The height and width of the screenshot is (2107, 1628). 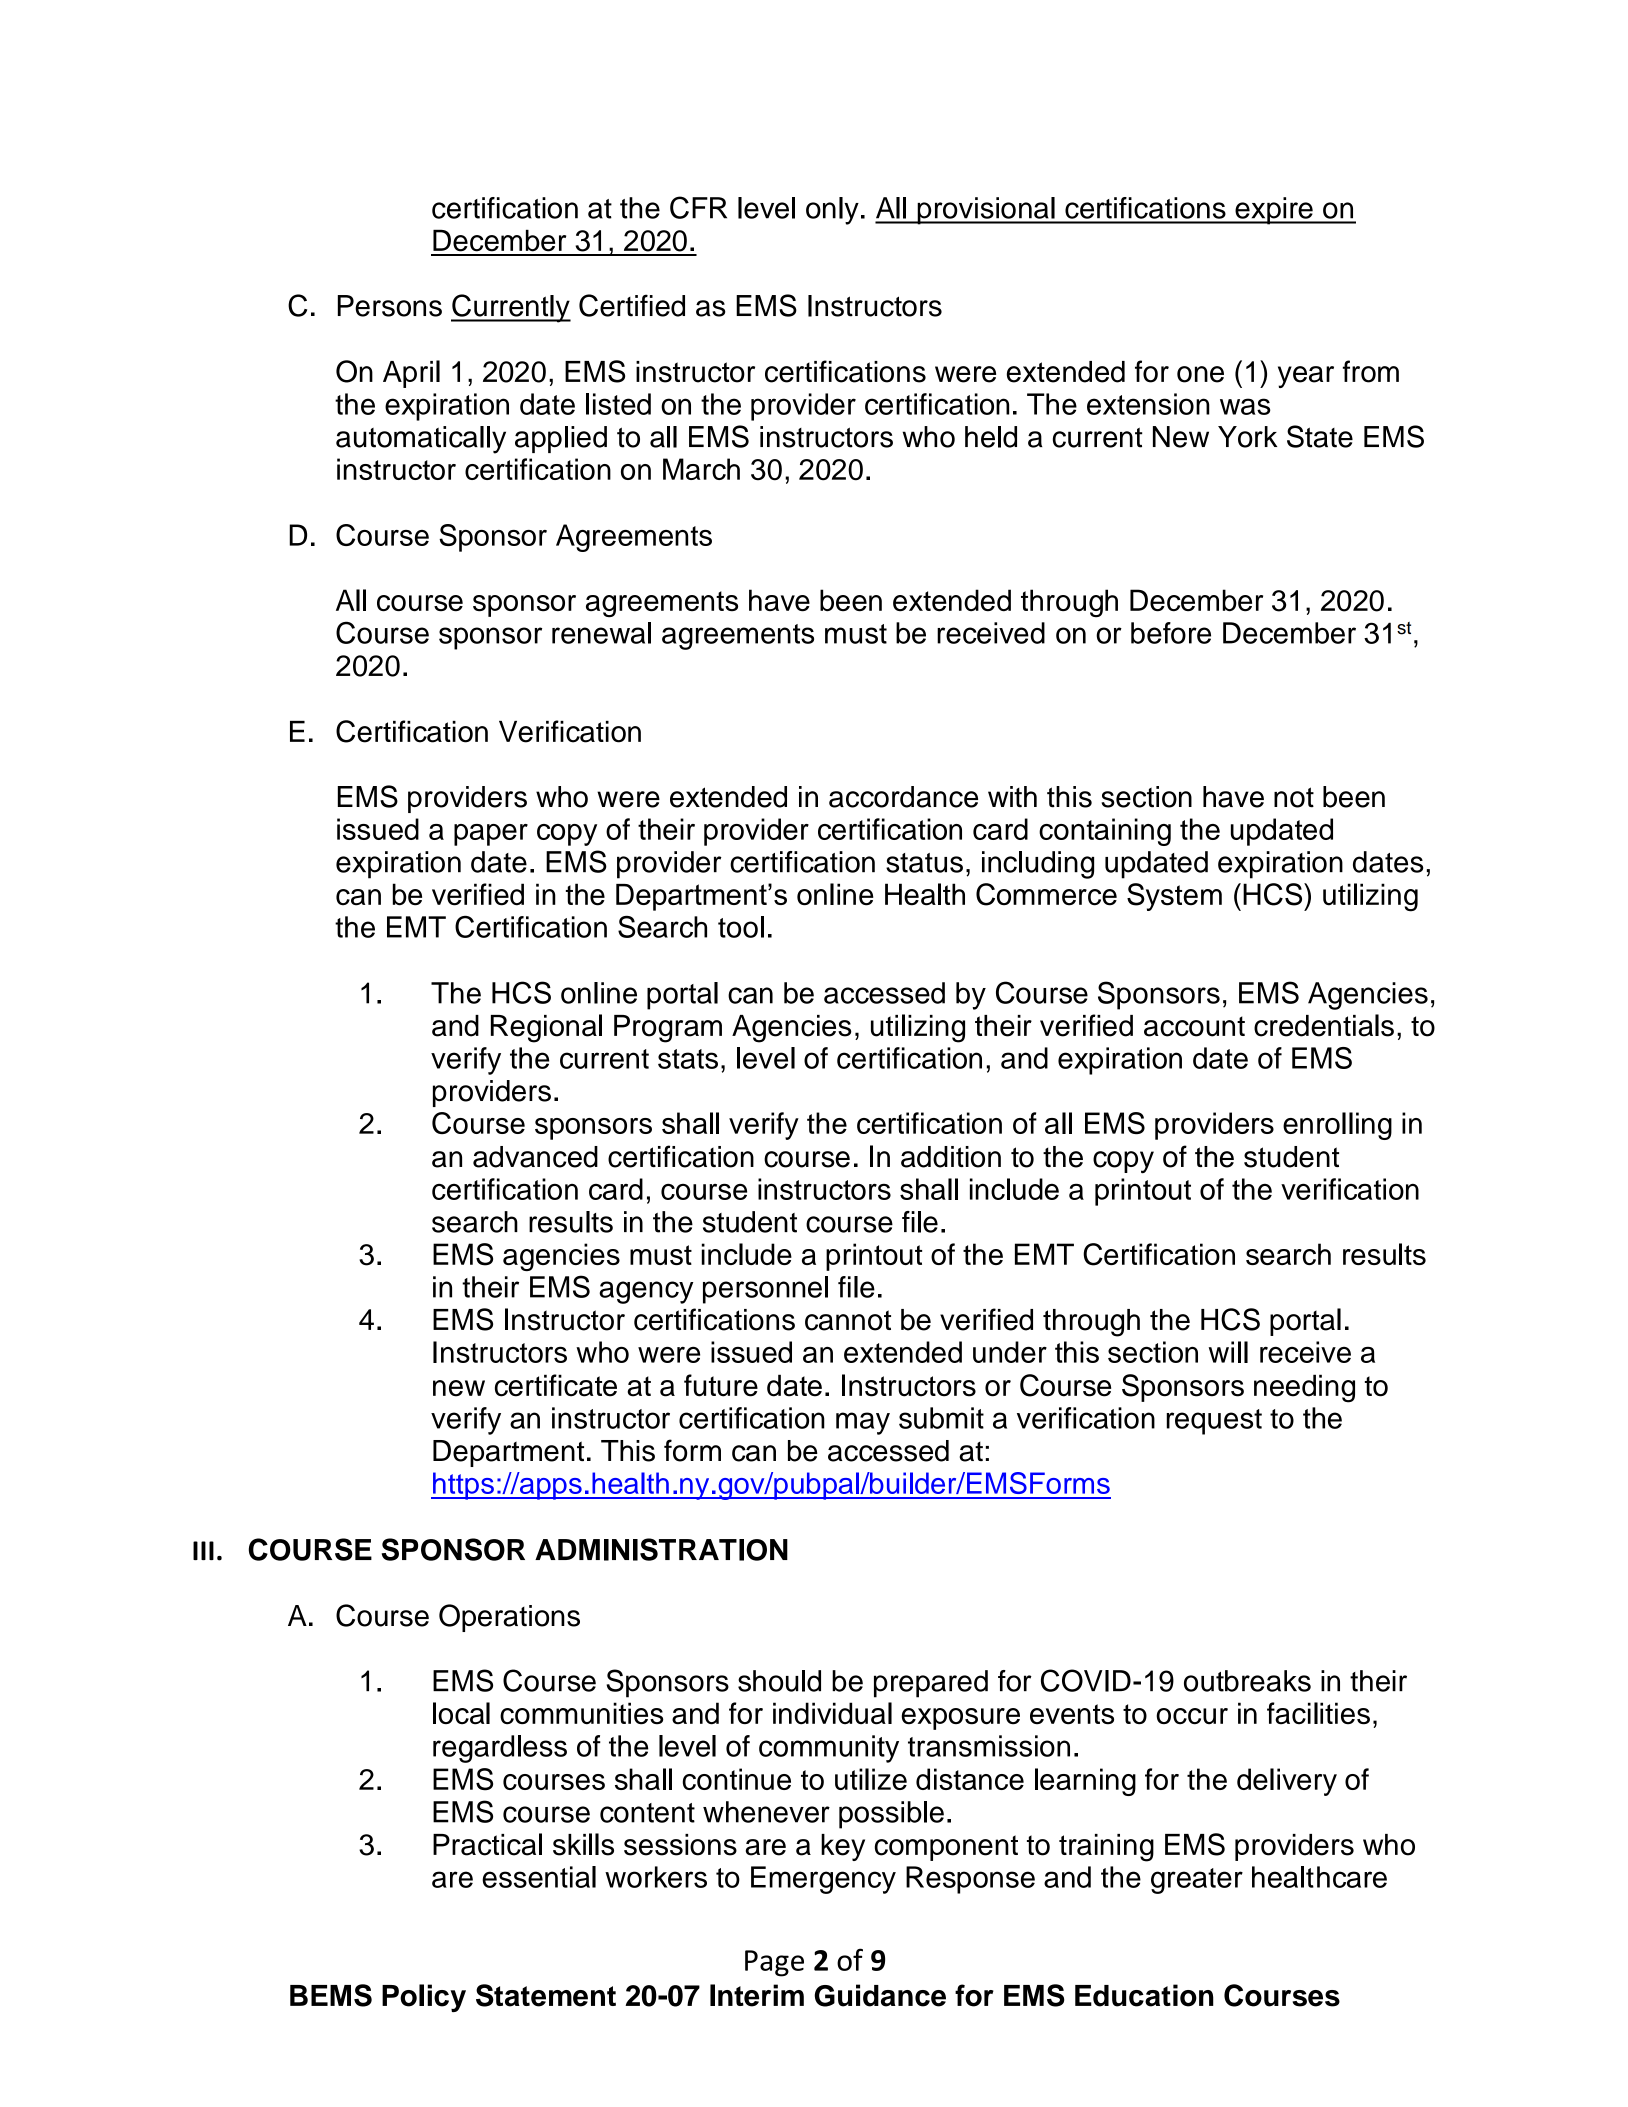 What do you see at coordinates (774, 1963) in the screenshot?
I see `Page` at bounding box center [774, 1963].
